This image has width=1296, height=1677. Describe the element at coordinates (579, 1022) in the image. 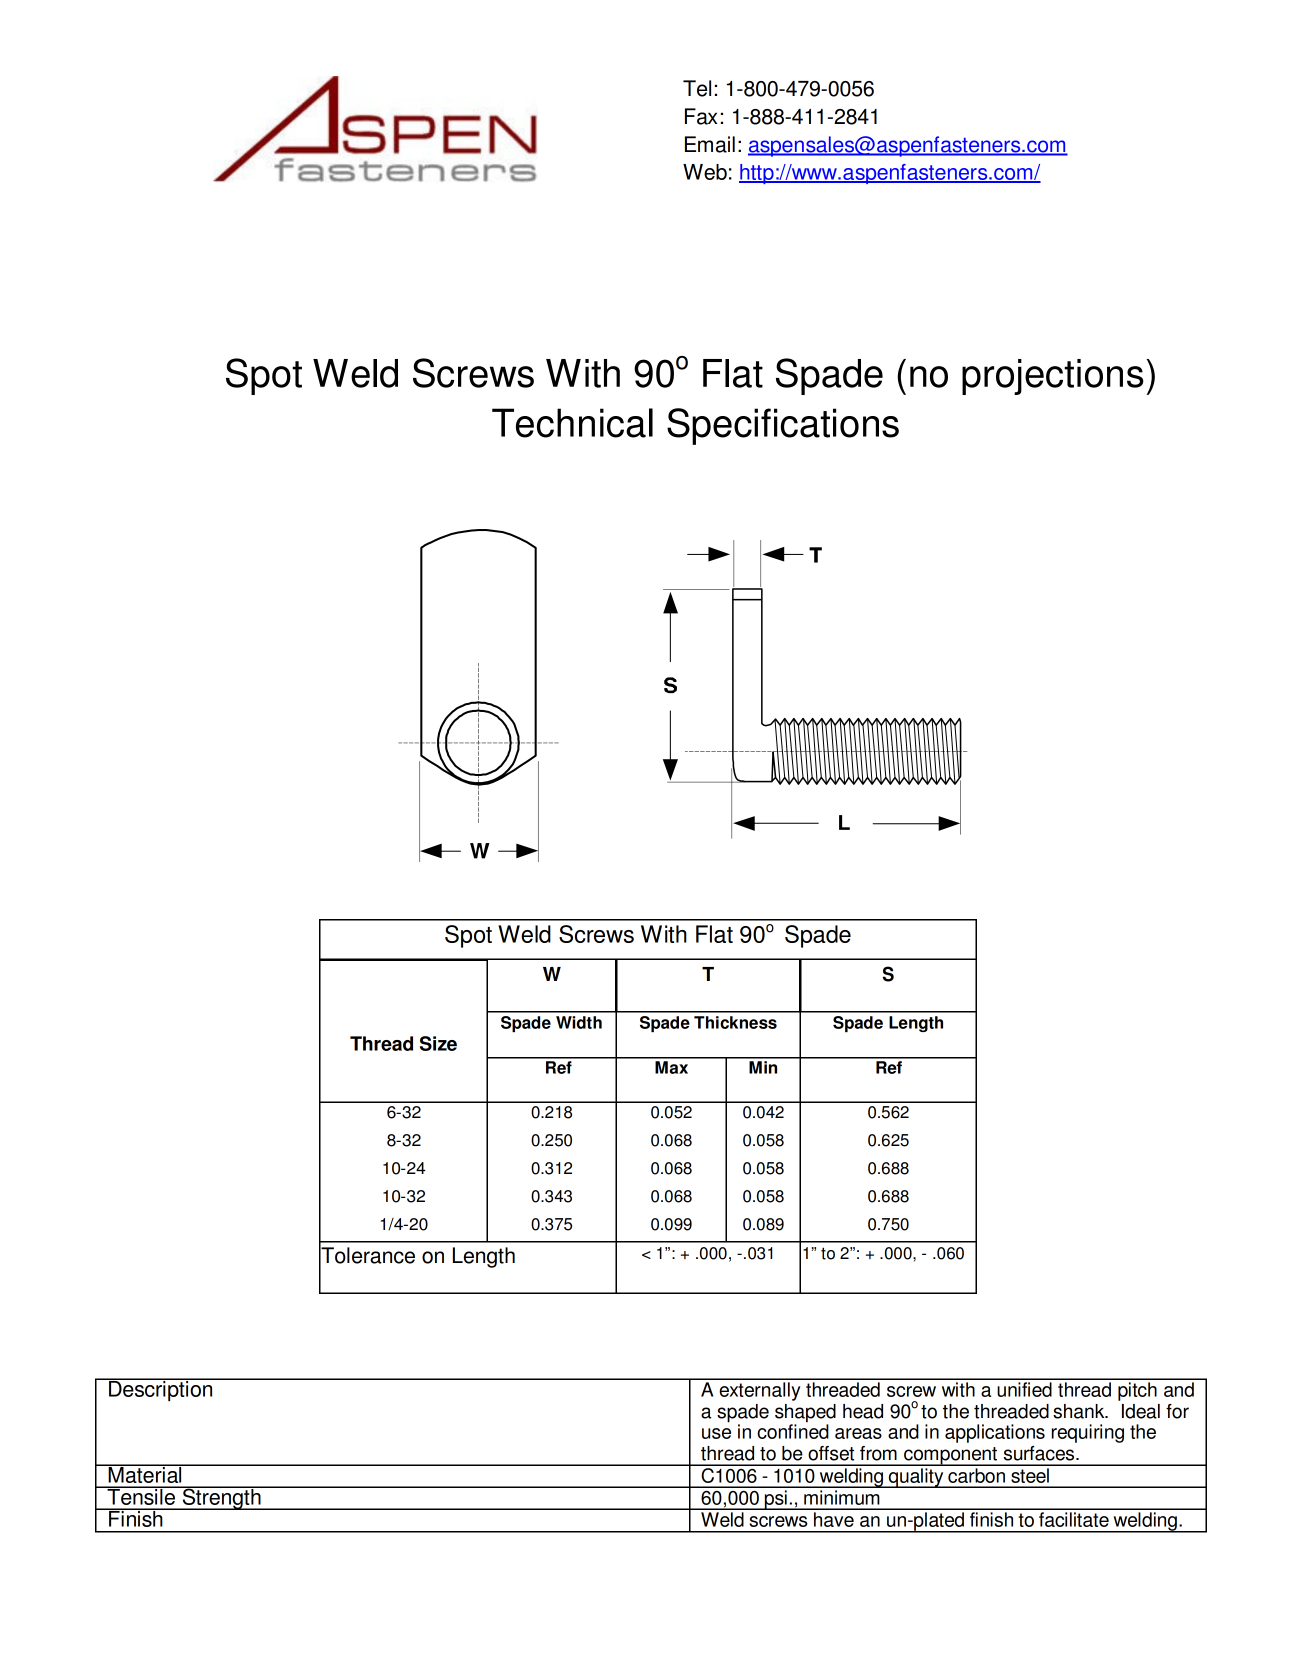

I see `Width` at that location.
